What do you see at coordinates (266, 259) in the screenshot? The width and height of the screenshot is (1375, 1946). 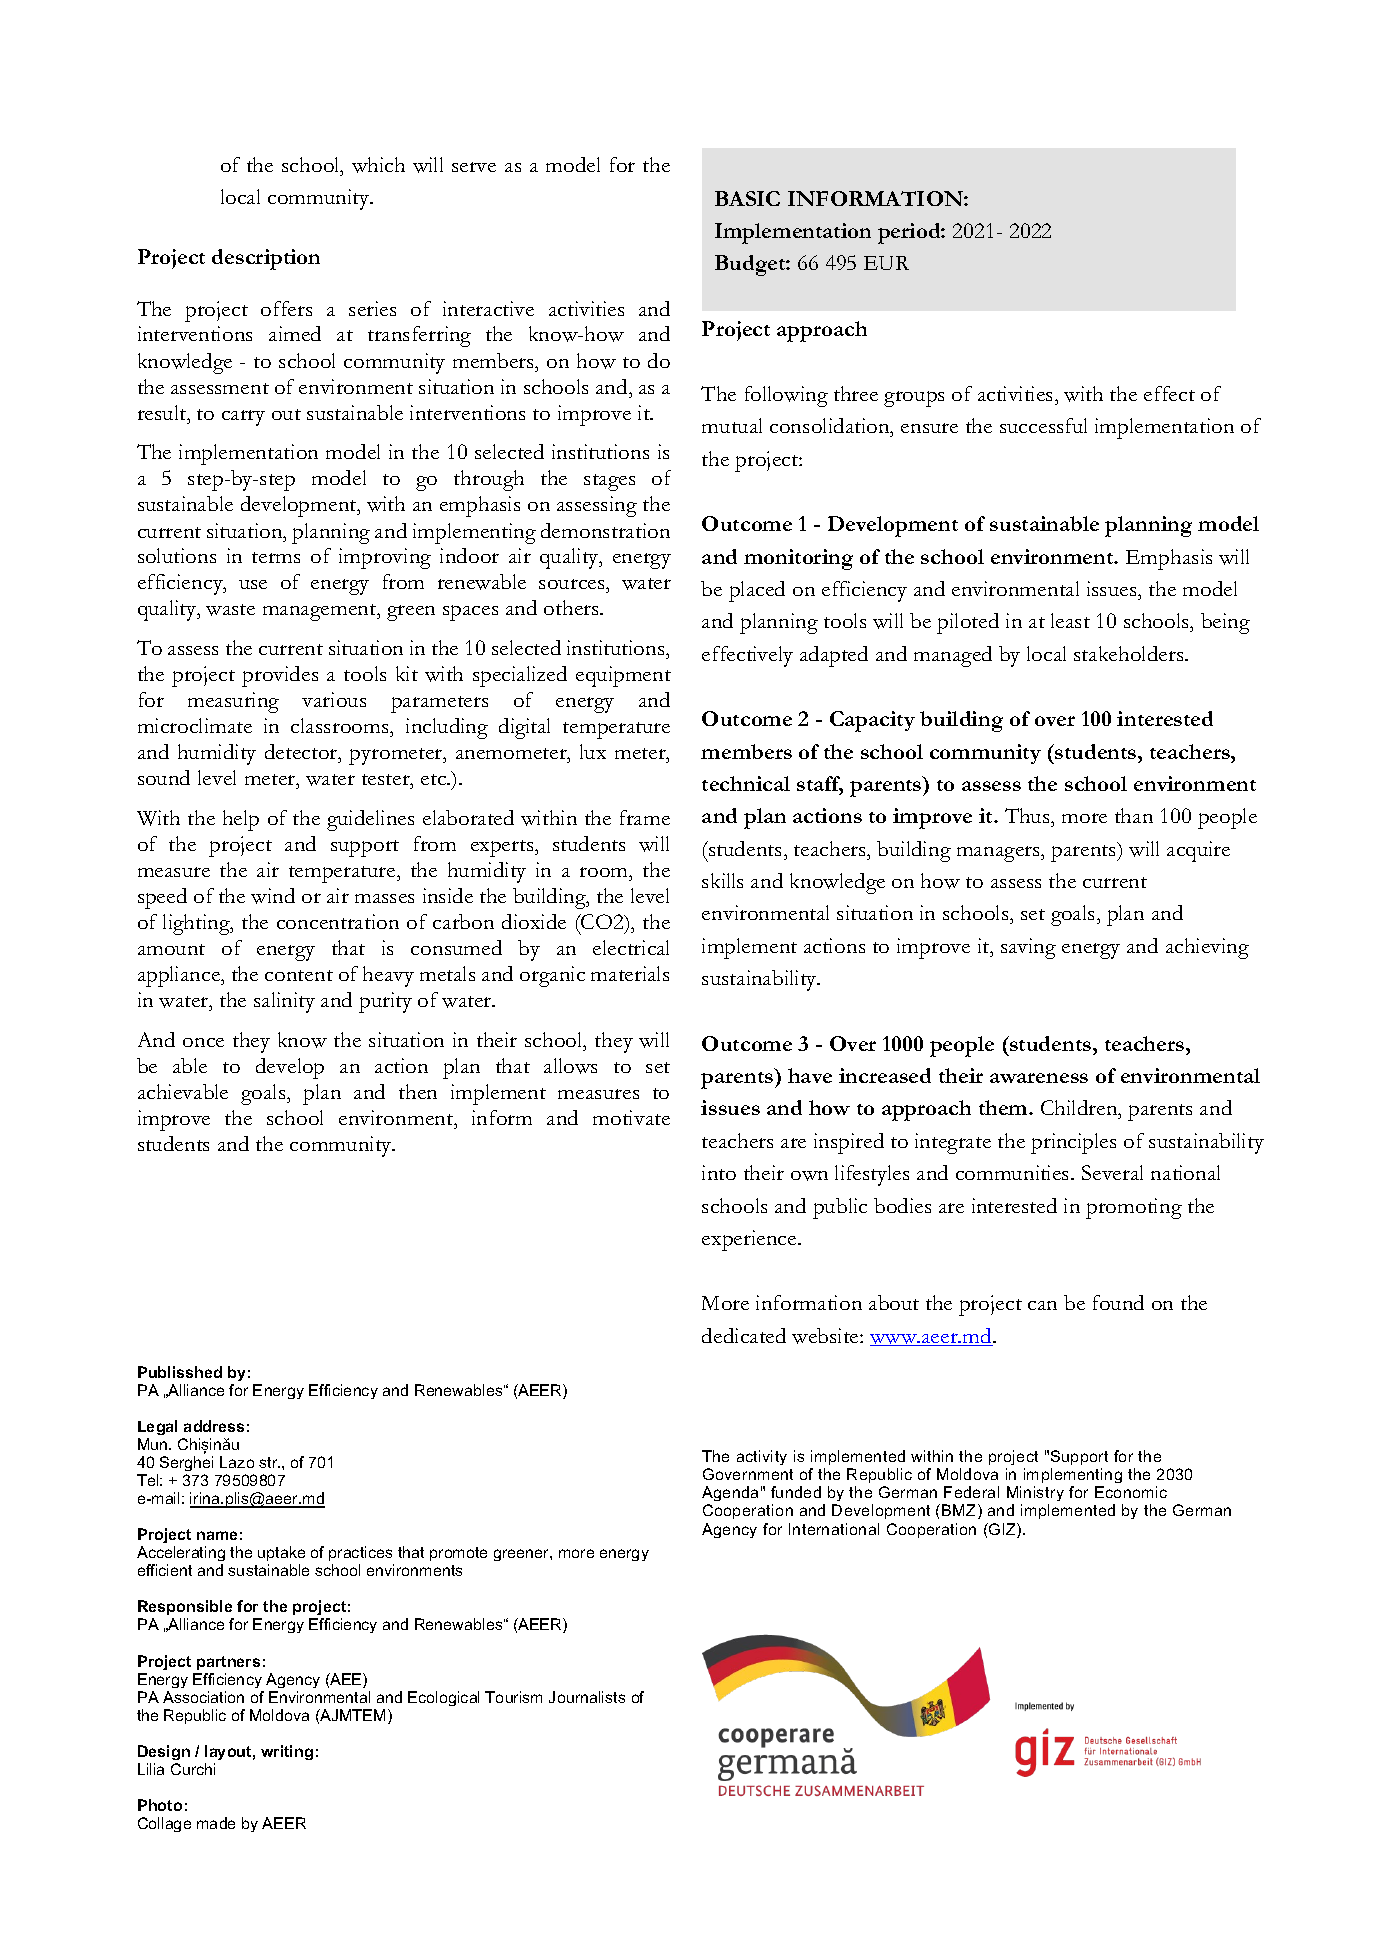 I see `description` at bounding box center [266, 259].
